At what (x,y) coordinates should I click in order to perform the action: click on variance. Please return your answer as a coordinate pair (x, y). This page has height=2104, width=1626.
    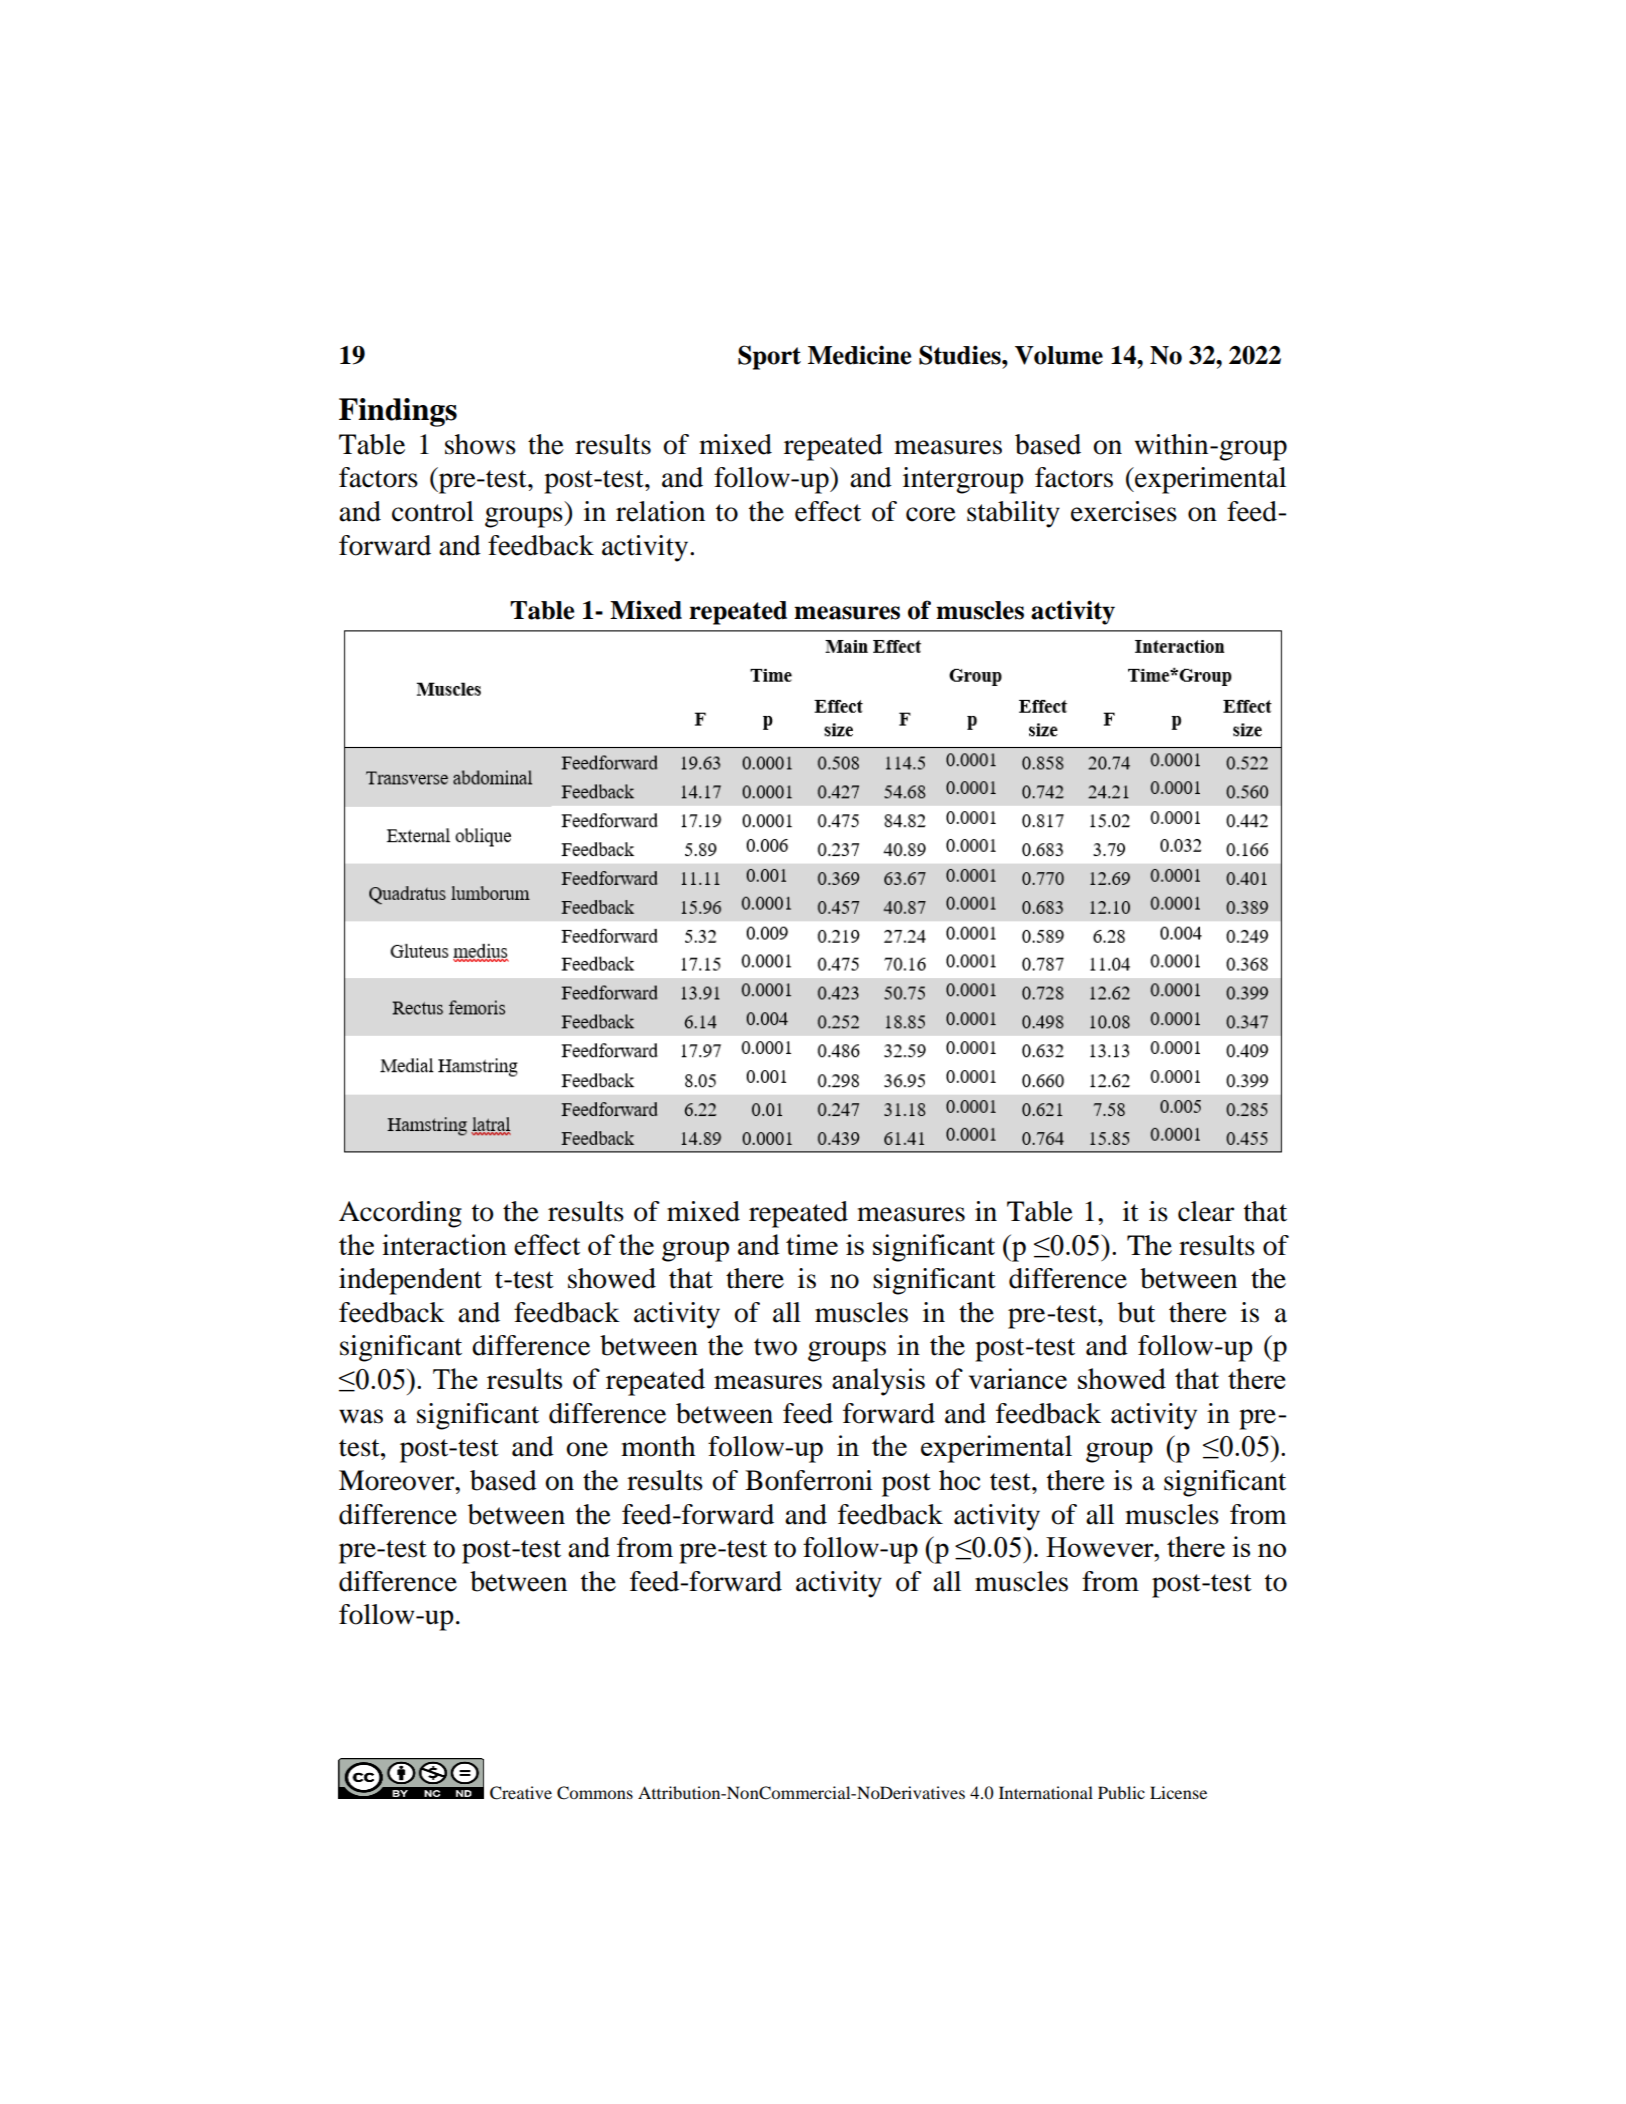
    Looking at the image, I should click on (1018, 1378).
